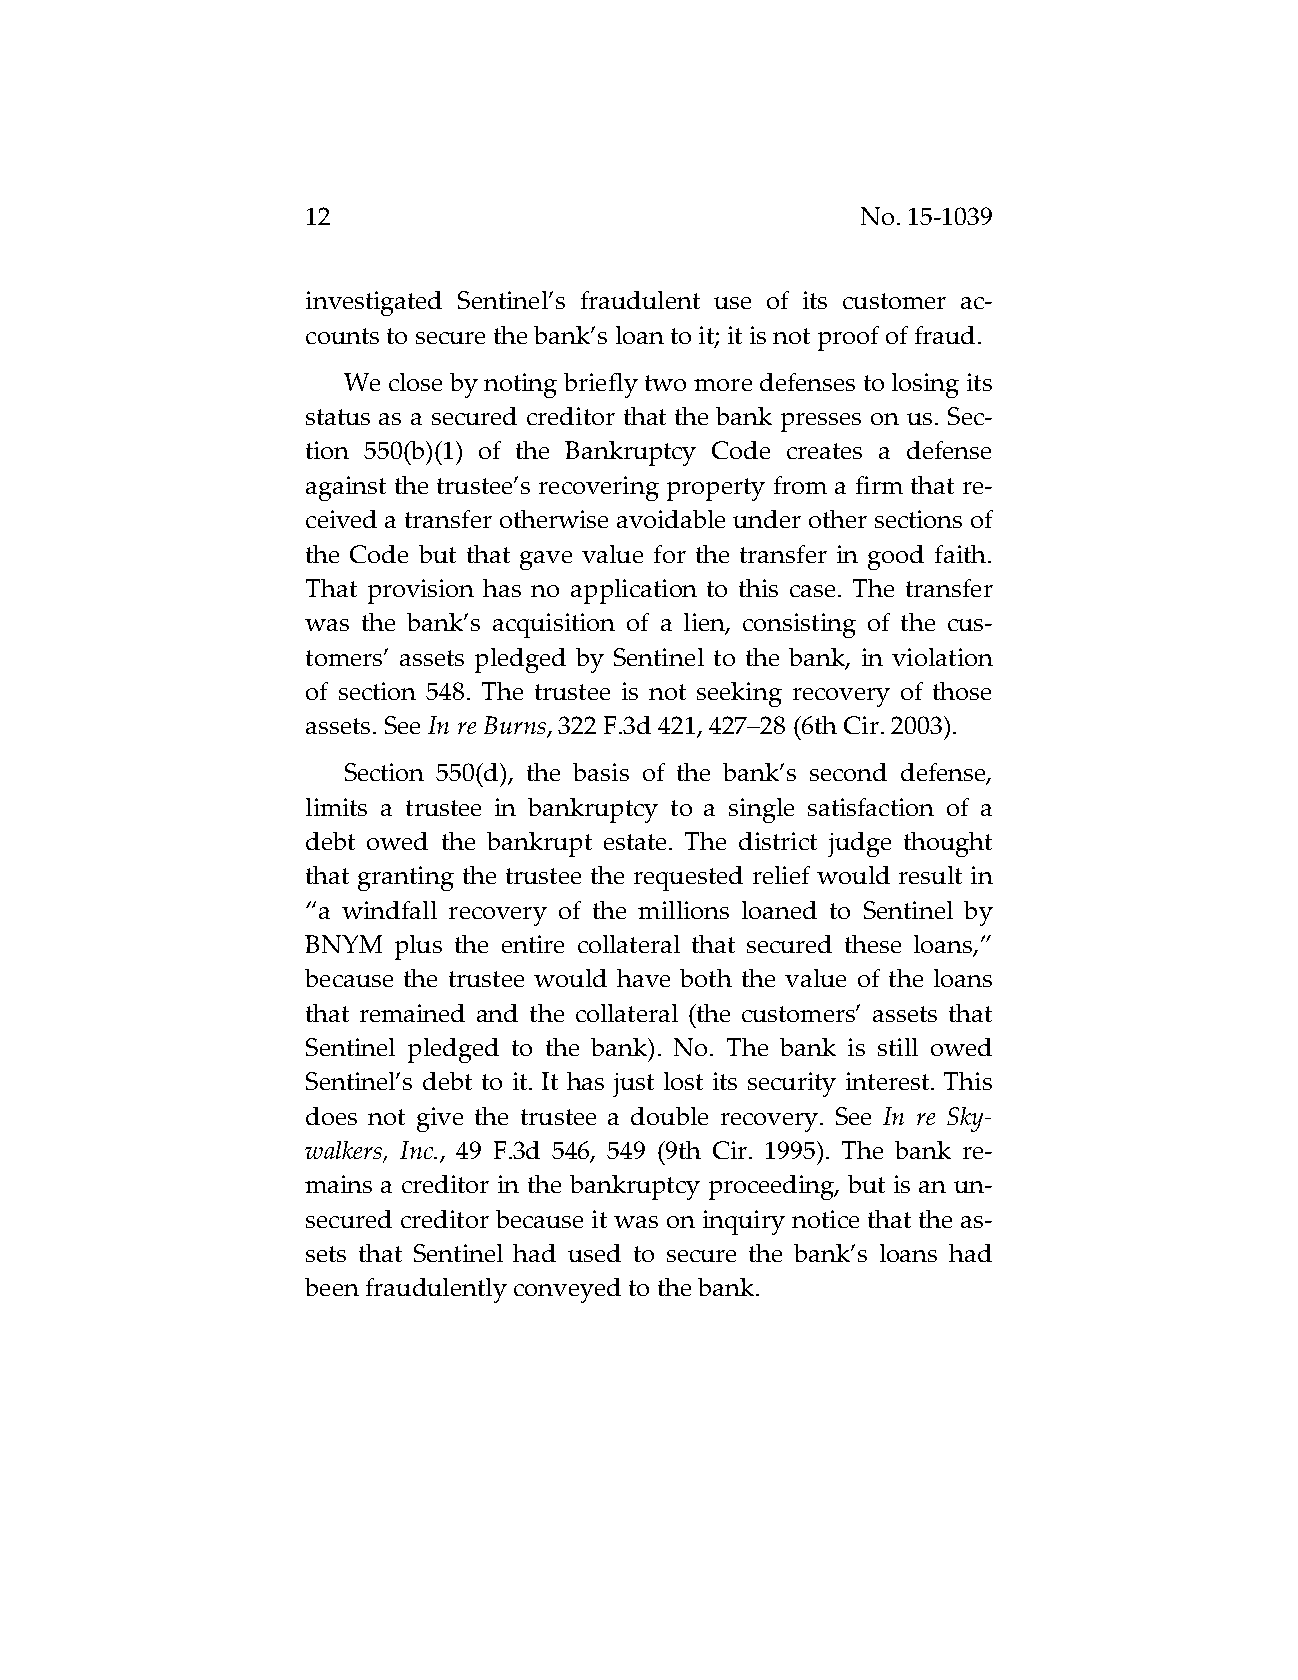  Describe the element at coordinates (665, 383) in the image. I see `two` at that location.
